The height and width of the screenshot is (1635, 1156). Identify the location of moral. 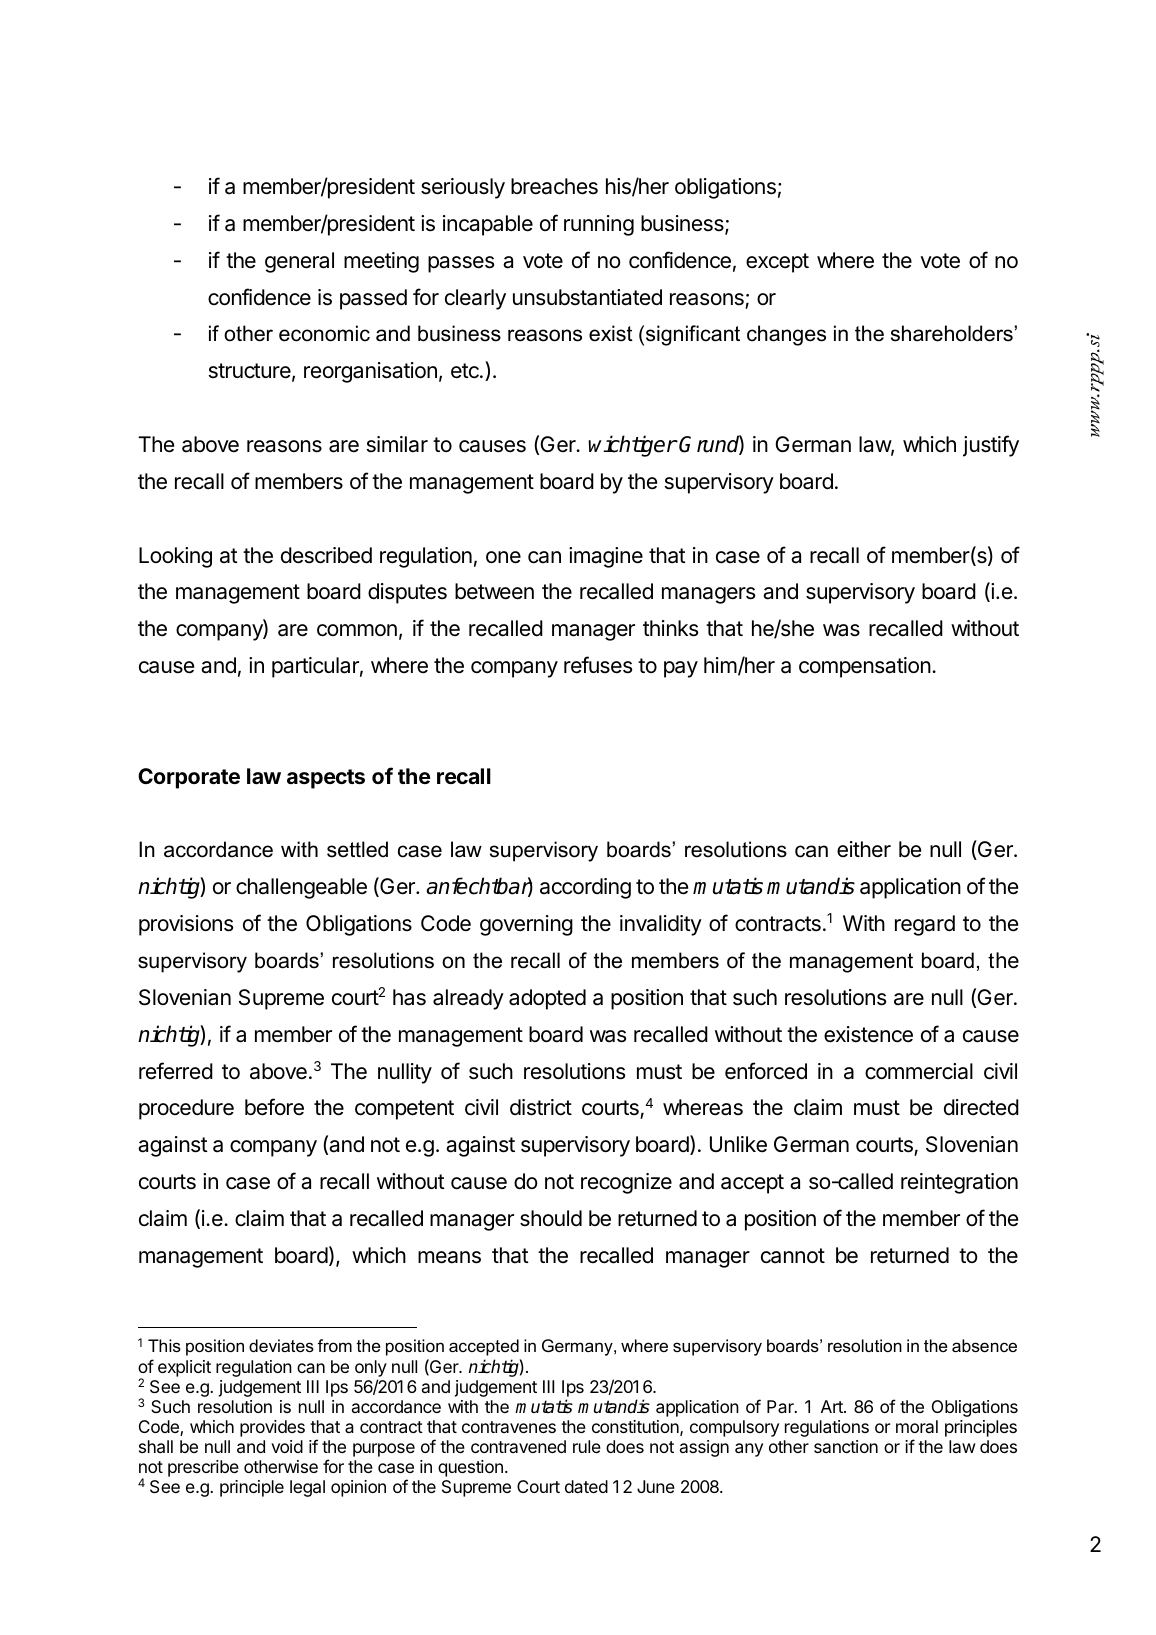
(917, 1426).
